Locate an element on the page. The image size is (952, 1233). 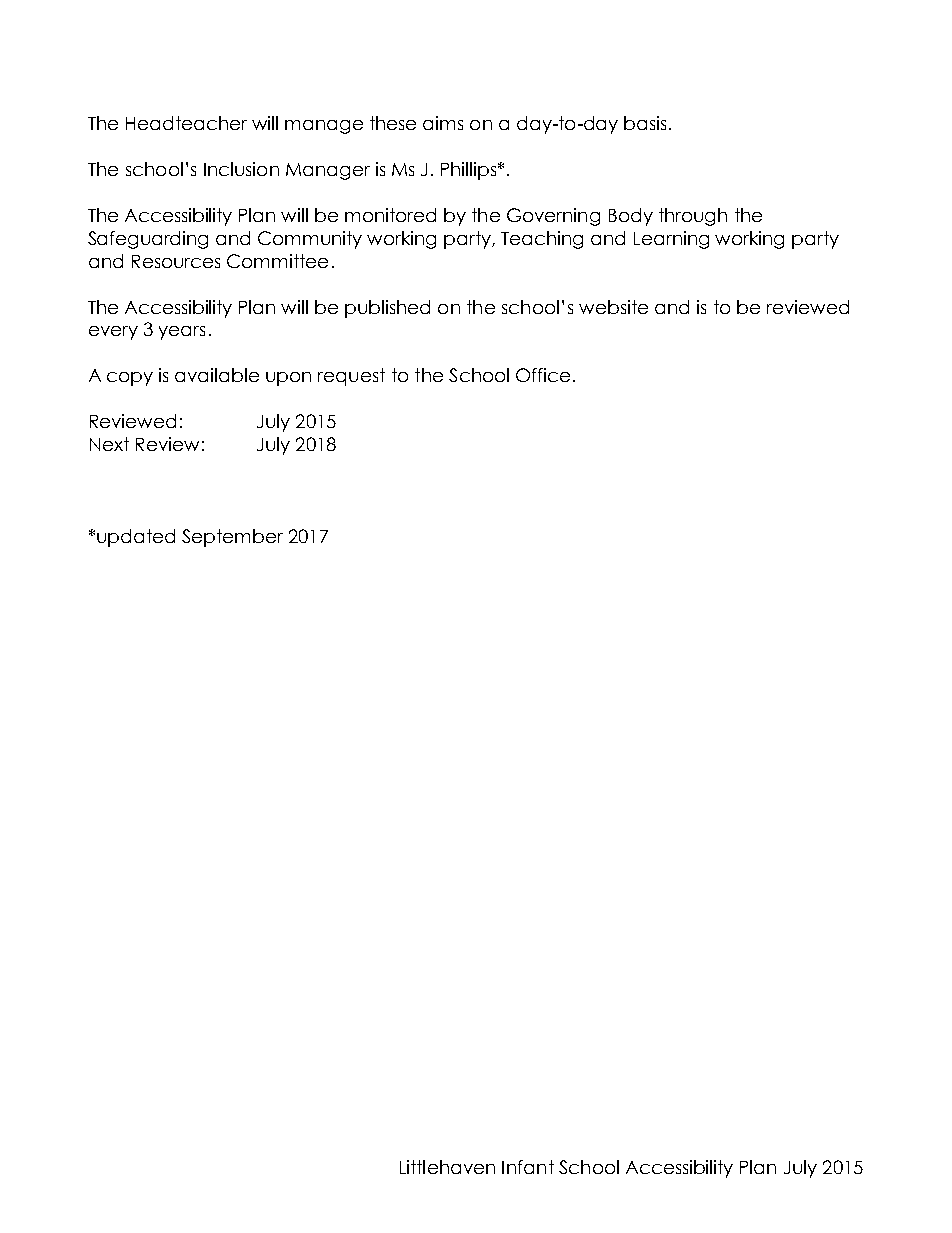
basis is located at coordinates (645, 123).
